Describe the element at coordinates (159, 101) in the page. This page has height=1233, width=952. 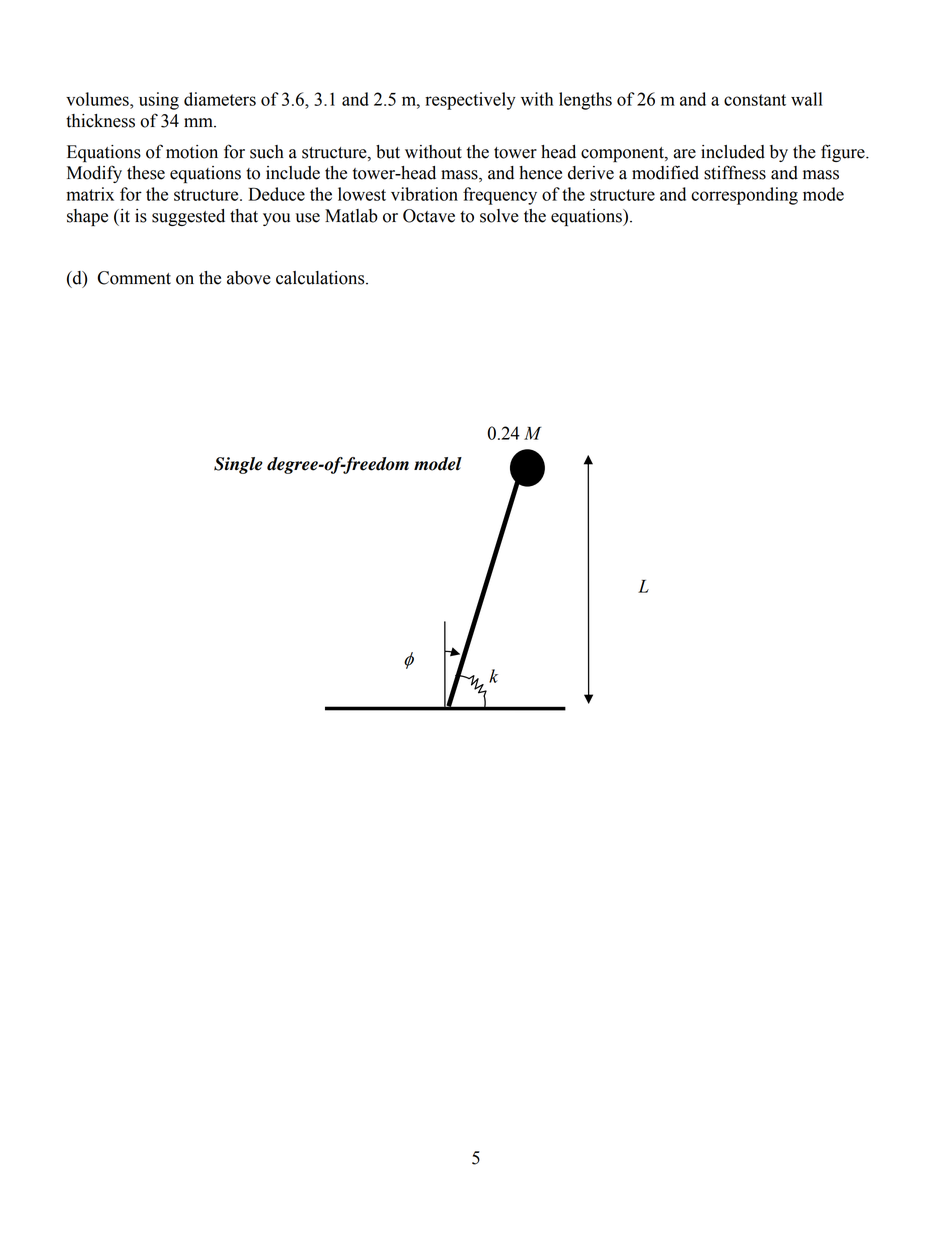
I see `using` at that location.
